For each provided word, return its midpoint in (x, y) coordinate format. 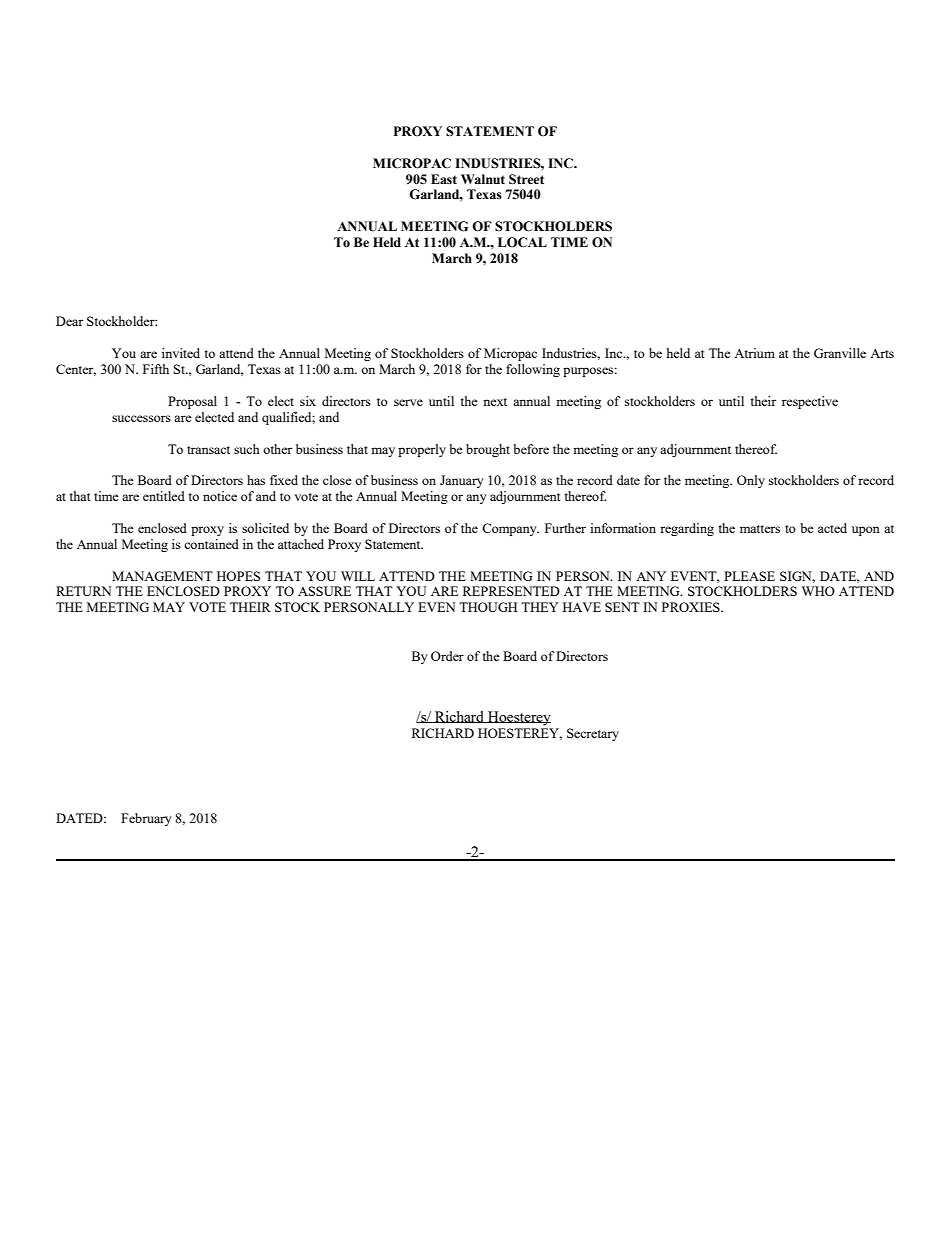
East (444, 179)
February (146, 819)
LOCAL (522, 242)
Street (526, 179)
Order (447, 656)
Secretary (593, 734)
